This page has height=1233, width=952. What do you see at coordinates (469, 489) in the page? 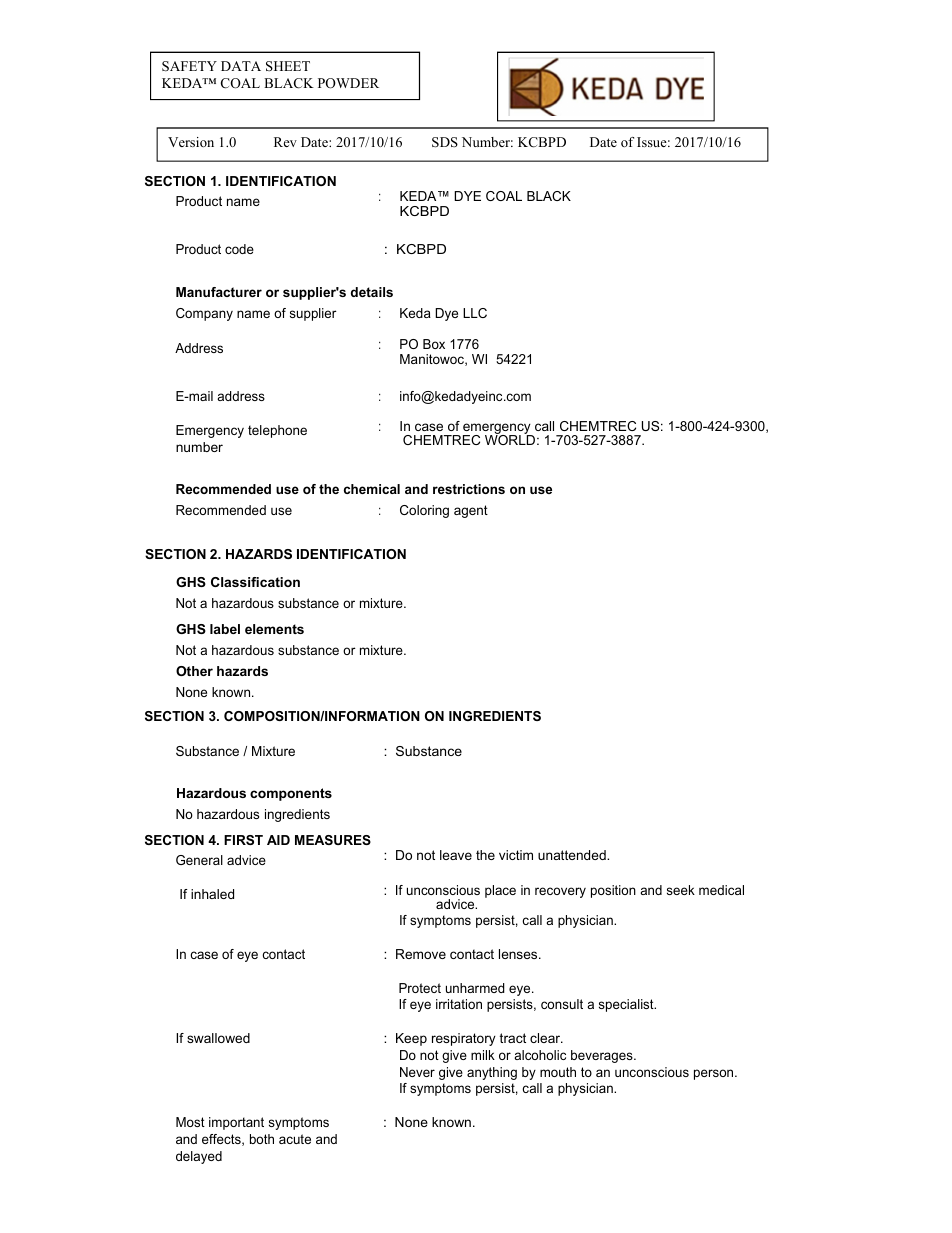
I see `restrictions` at bounding box center [469, 489].
